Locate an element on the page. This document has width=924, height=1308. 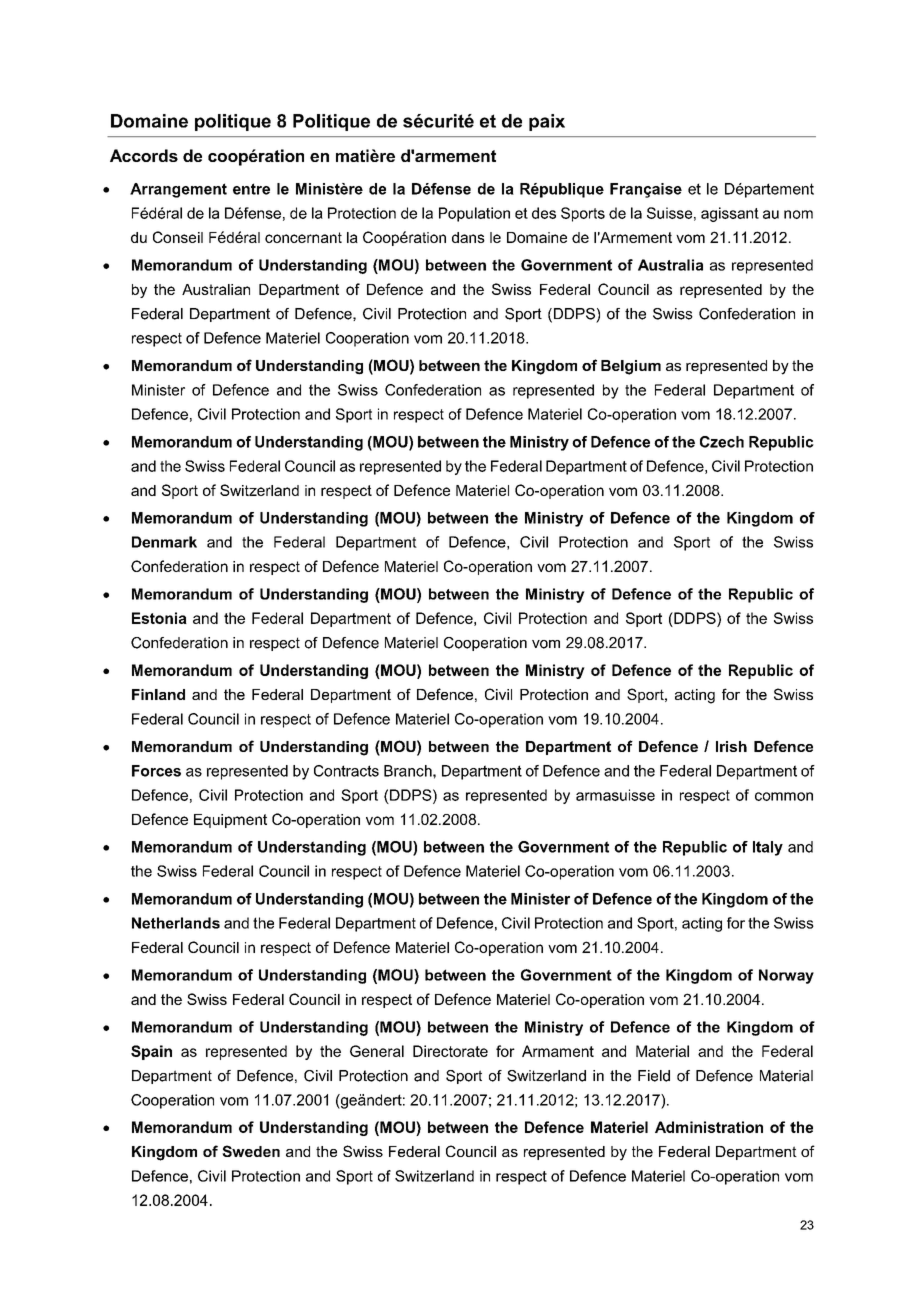
Contracts is located at coordinates (346, 771).
